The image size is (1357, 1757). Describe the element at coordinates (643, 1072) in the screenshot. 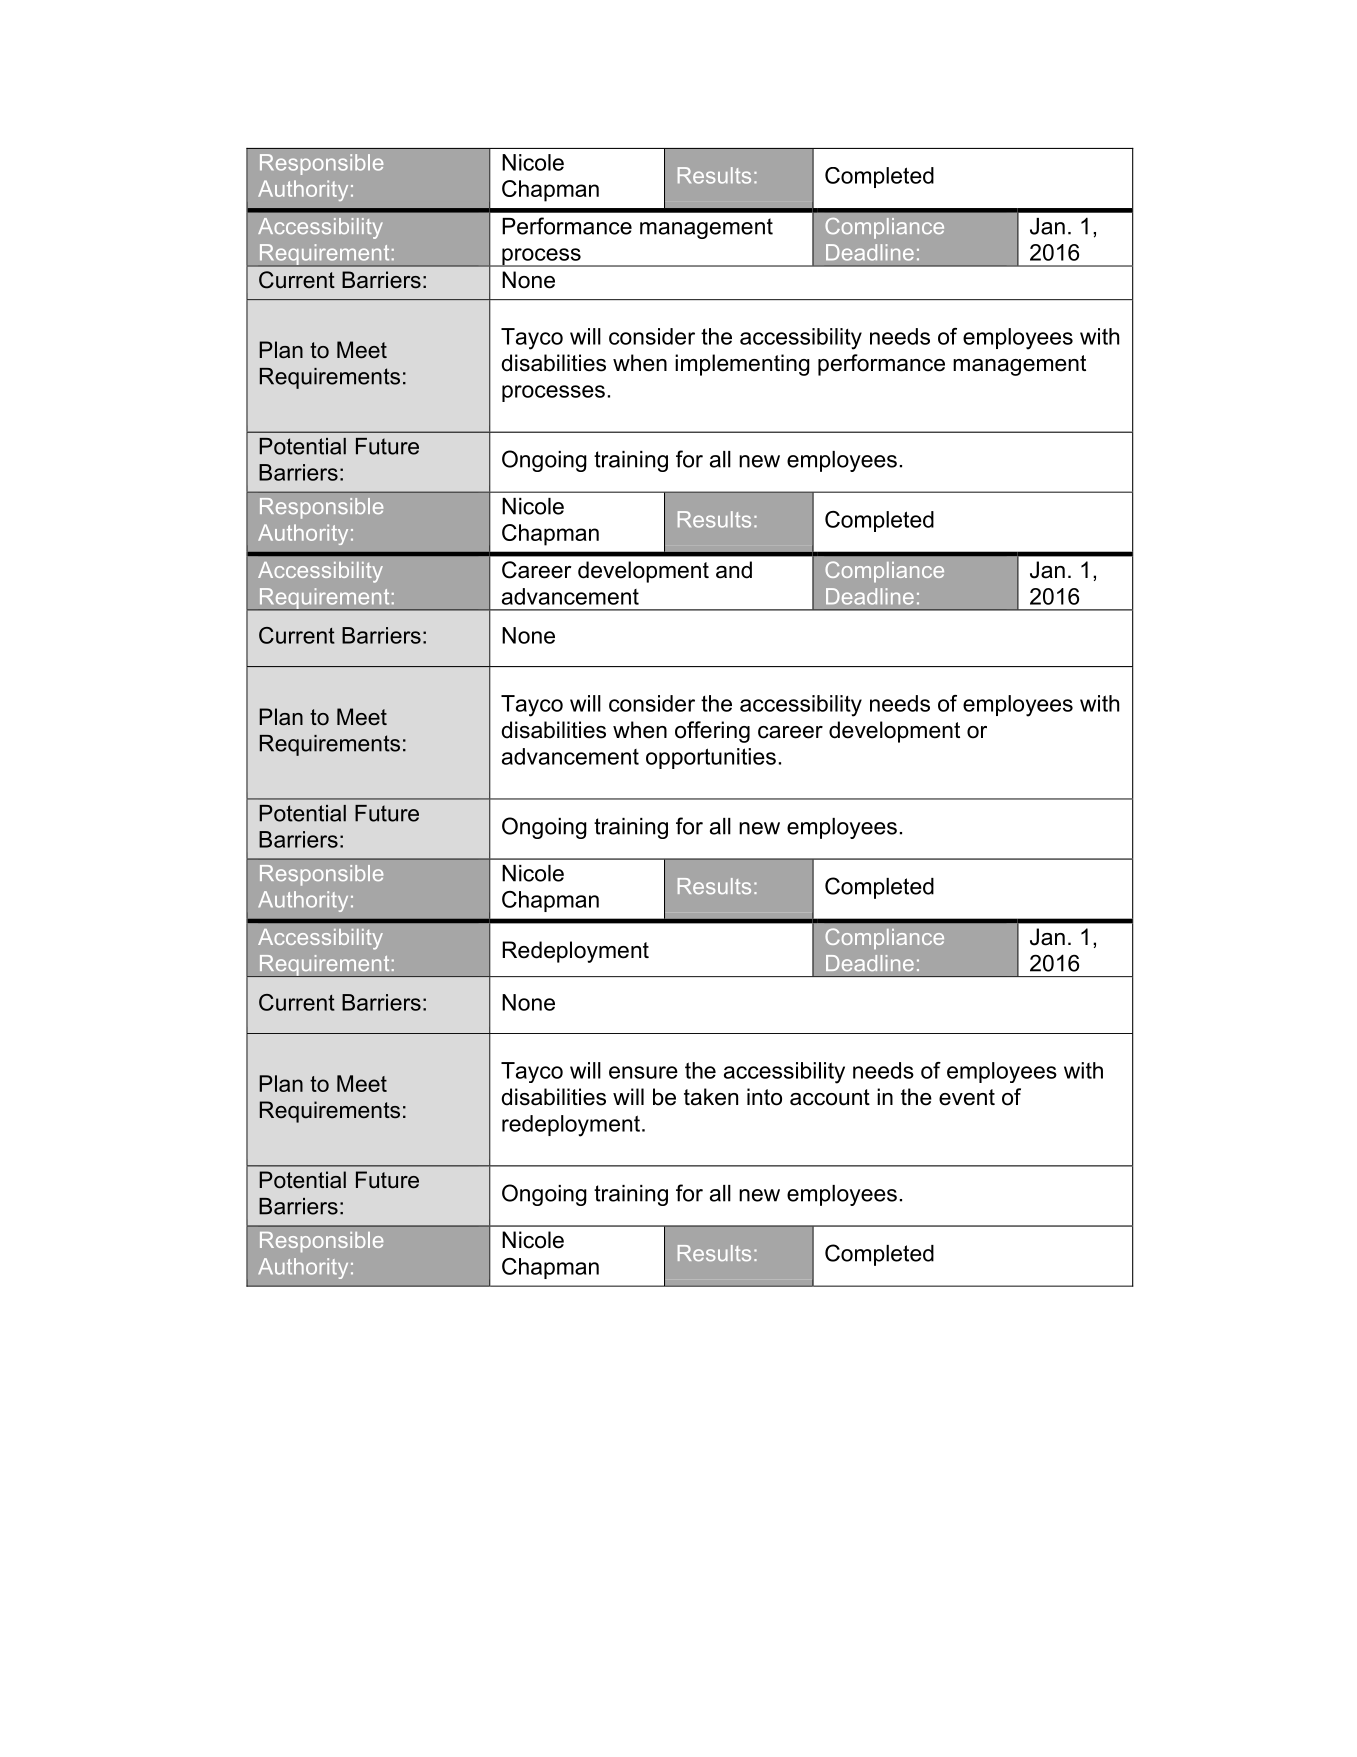

I see `ensure` at that location.
